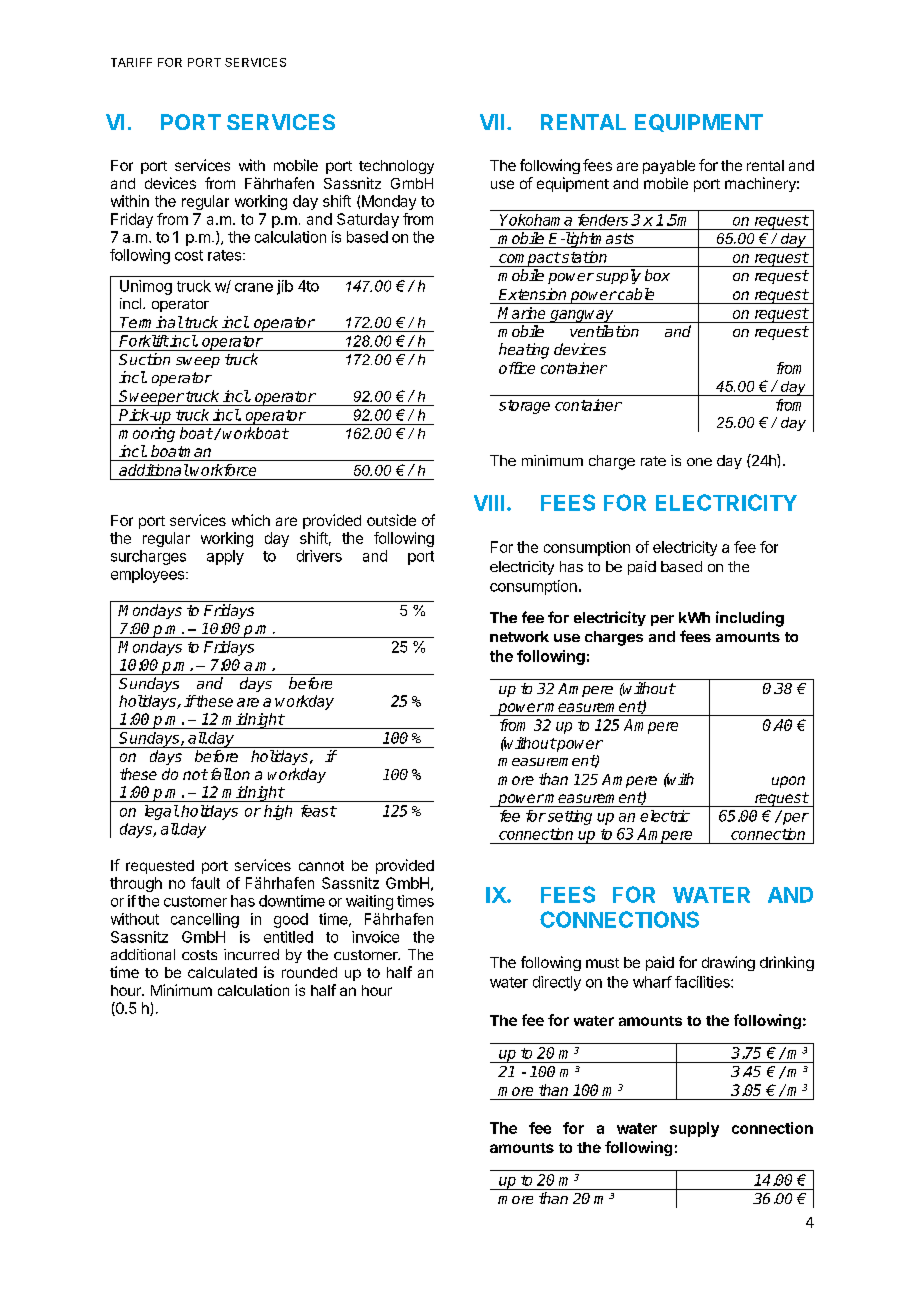 This screenshot has height=1308, width=924. I want to click on TARIFF, so click(131, 62).
